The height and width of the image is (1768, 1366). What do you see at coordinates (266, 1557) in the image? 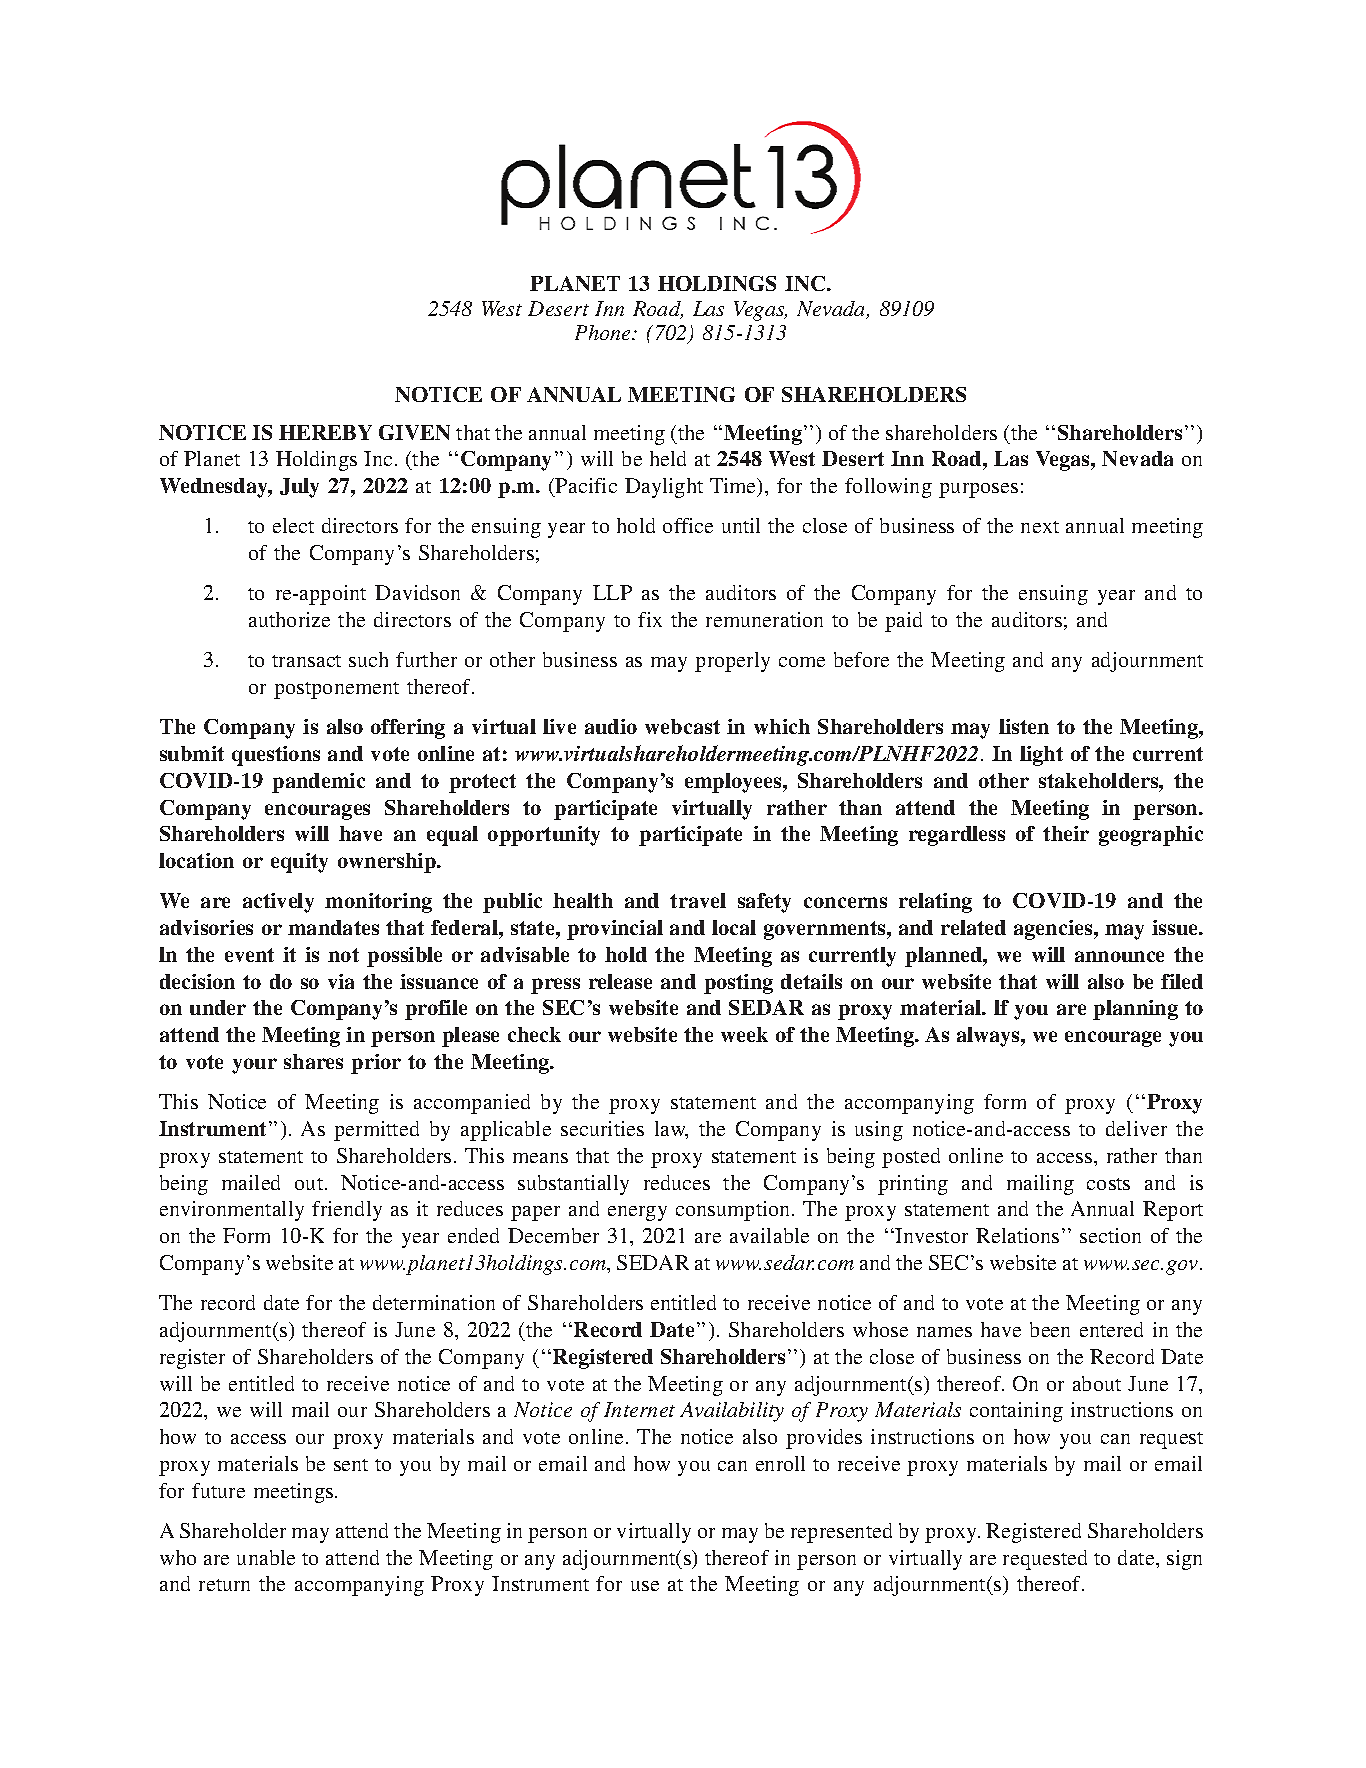
I see `unable` at bounding box center [266, 1557].
